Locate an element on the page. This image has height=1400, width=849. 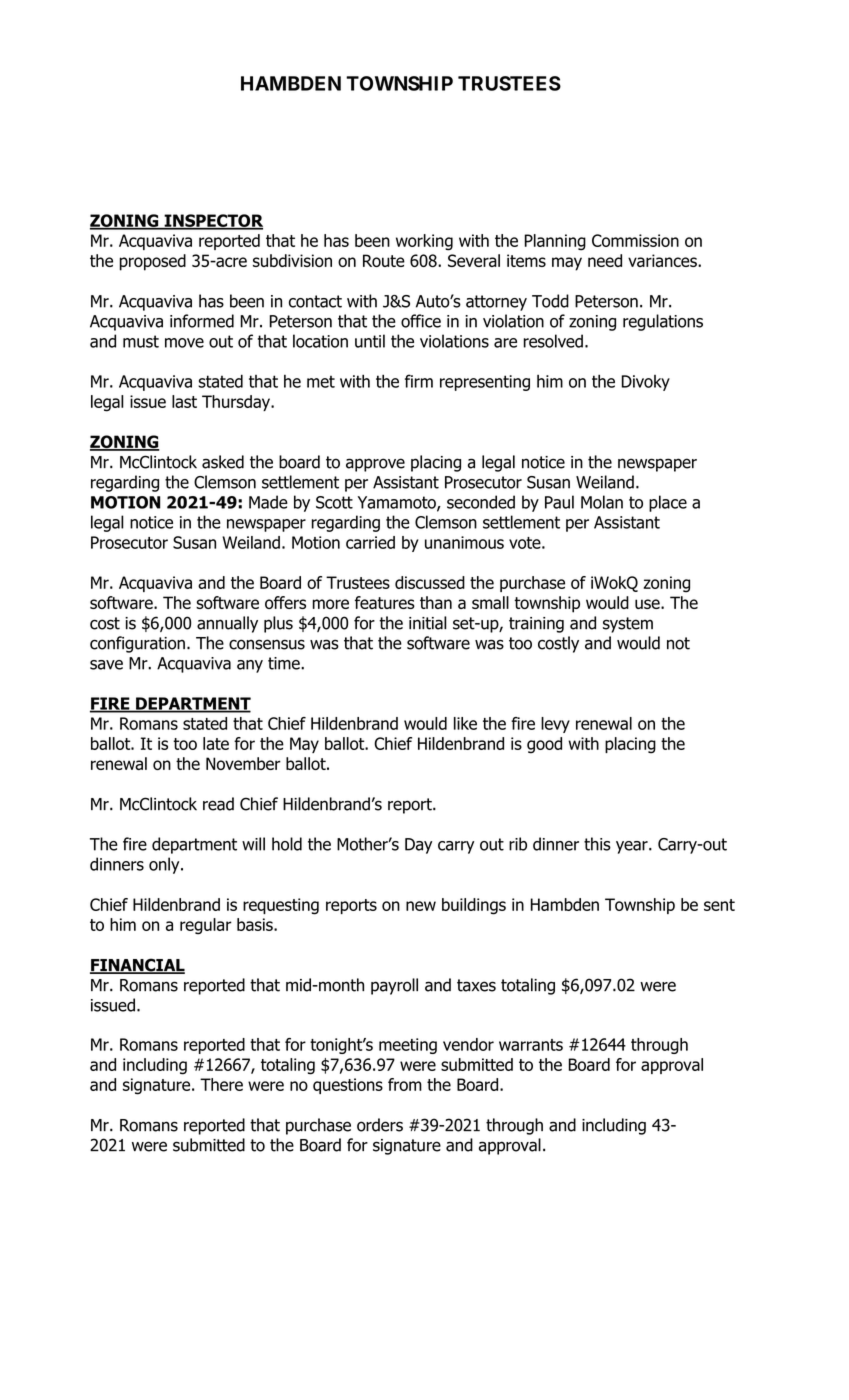
Route is located at coordinates (384, 260).
